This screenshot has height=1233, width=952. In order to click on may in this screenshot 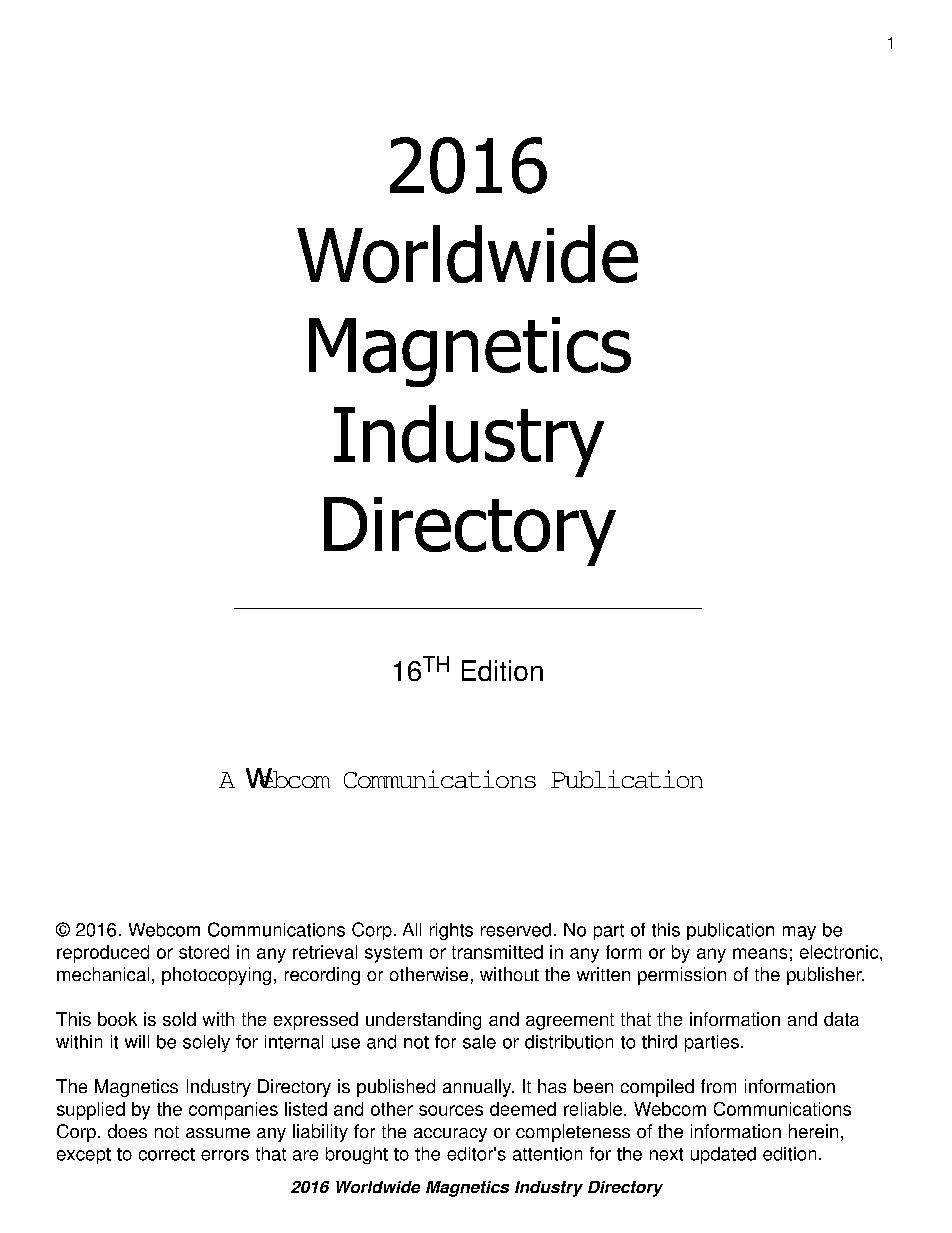, I will do `click(799, 933)`.
